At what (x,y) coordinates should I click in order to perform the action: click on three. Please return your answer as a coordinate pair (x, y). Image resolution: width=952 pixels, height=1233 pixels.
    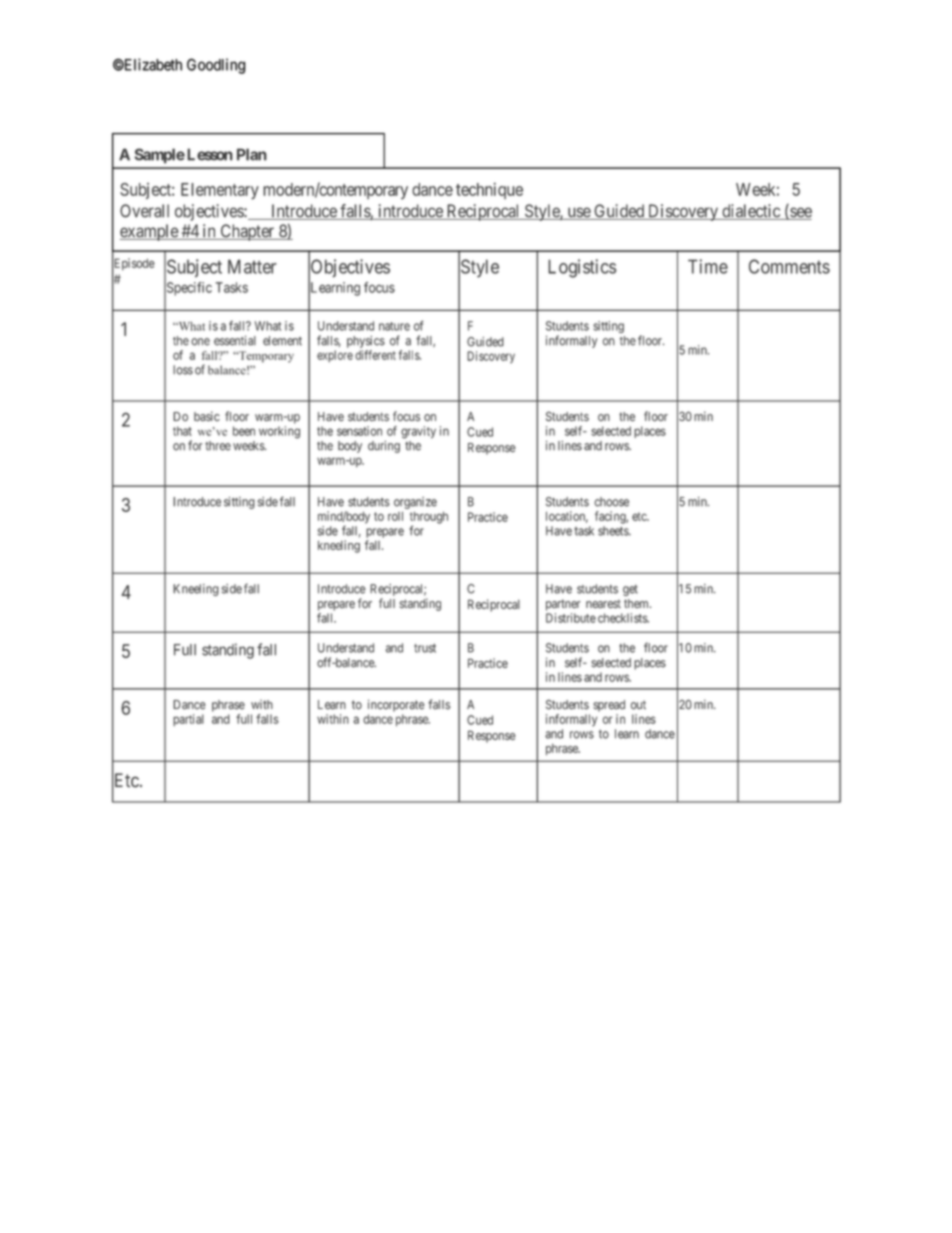
    Looking at the image, I should click on (218, 446).
